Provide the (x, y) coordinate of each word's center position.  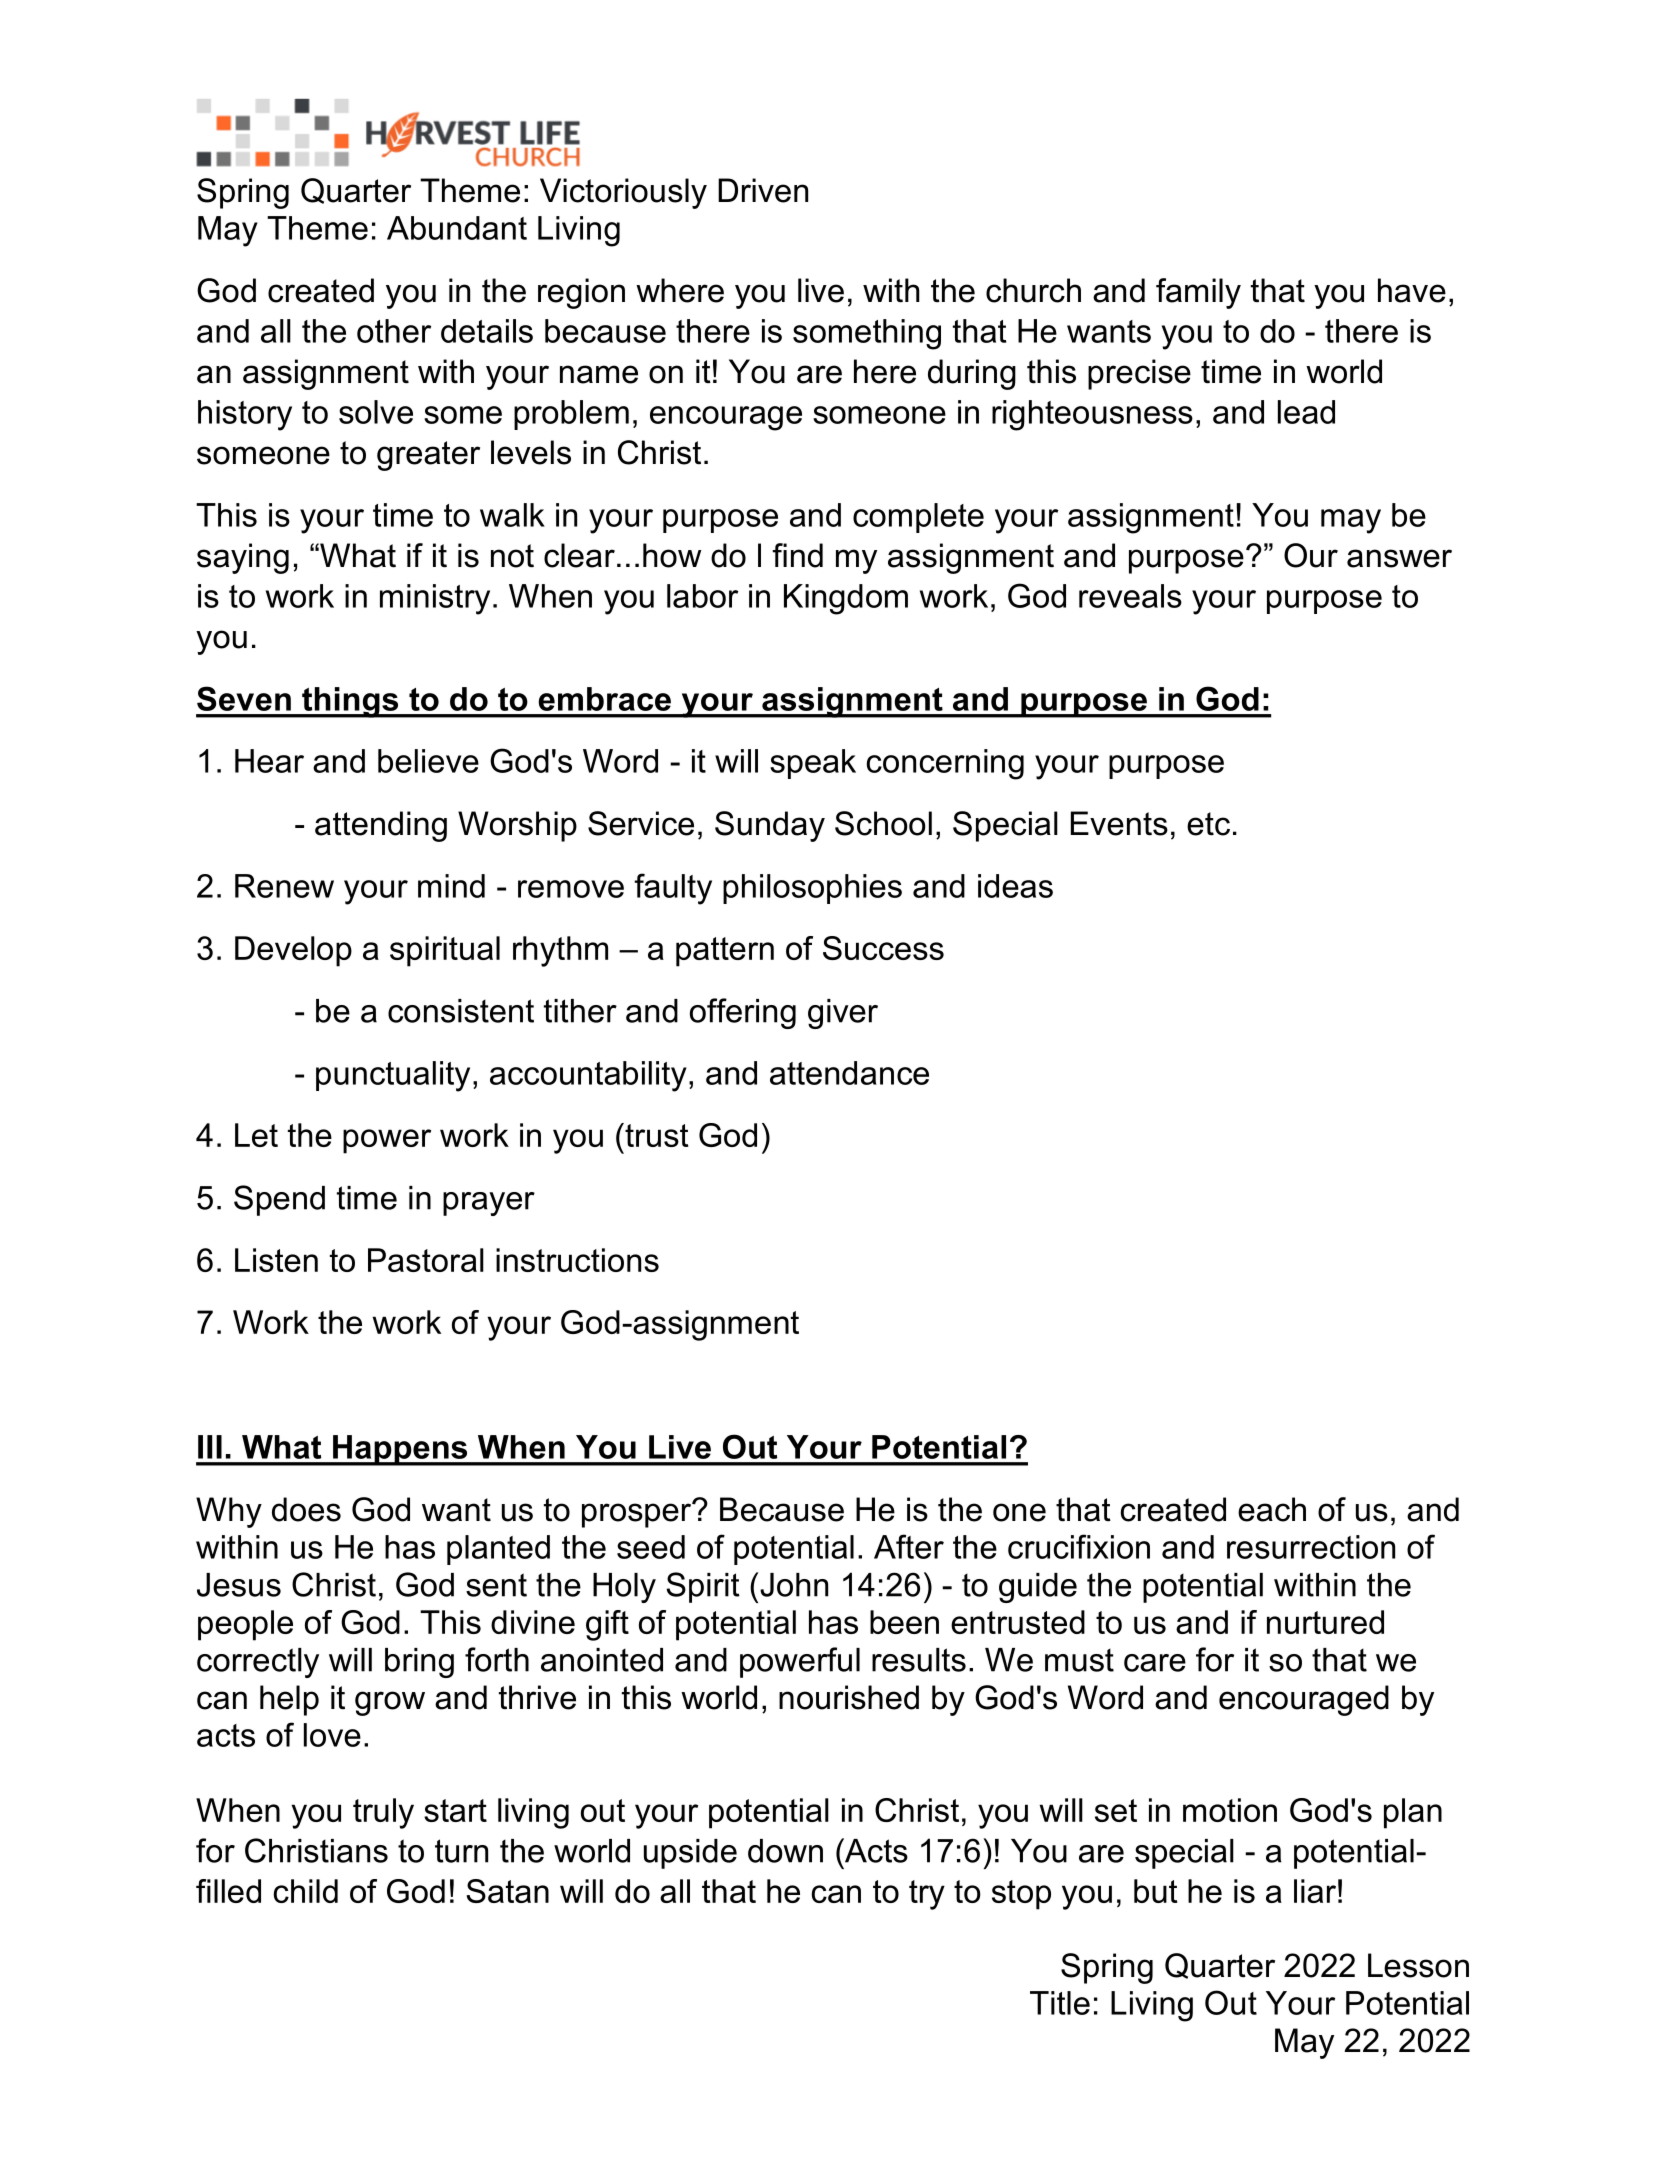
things (350, 702)
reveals (1130, 596)
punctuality (393, 1076)
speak (813, 764)
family (1198, 293)
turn (461, 1851)
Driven (763, 190)
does (306, 1509)
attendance (849, 1073)
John (794, 1585)
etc (1208, 824)
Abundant (457, 228)
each (1272, 1509)
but (1156, 1891)
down (785, 1851)
